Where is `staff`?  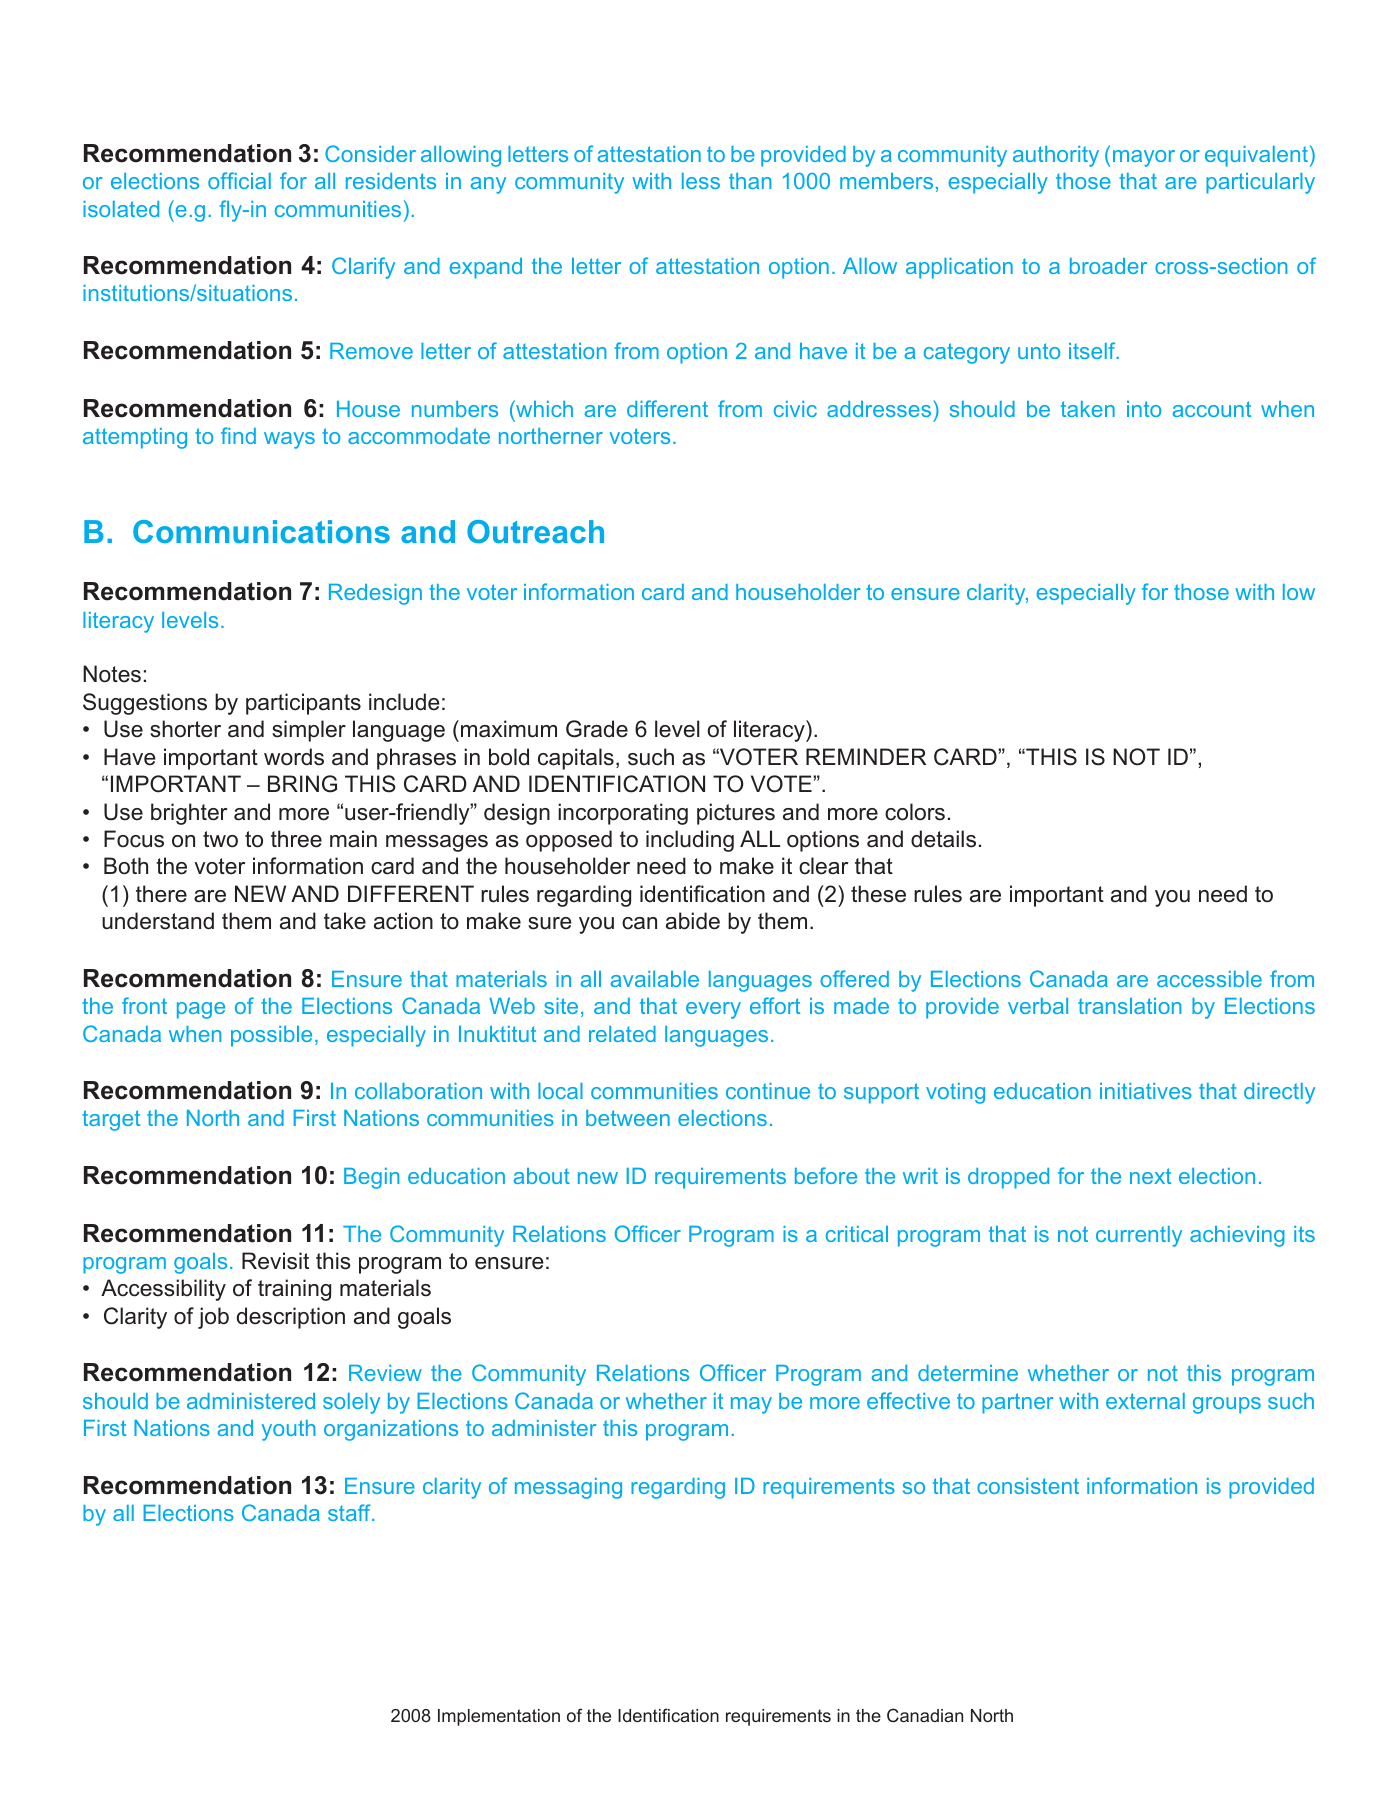 staff is located at coordinates (350, 1512).
